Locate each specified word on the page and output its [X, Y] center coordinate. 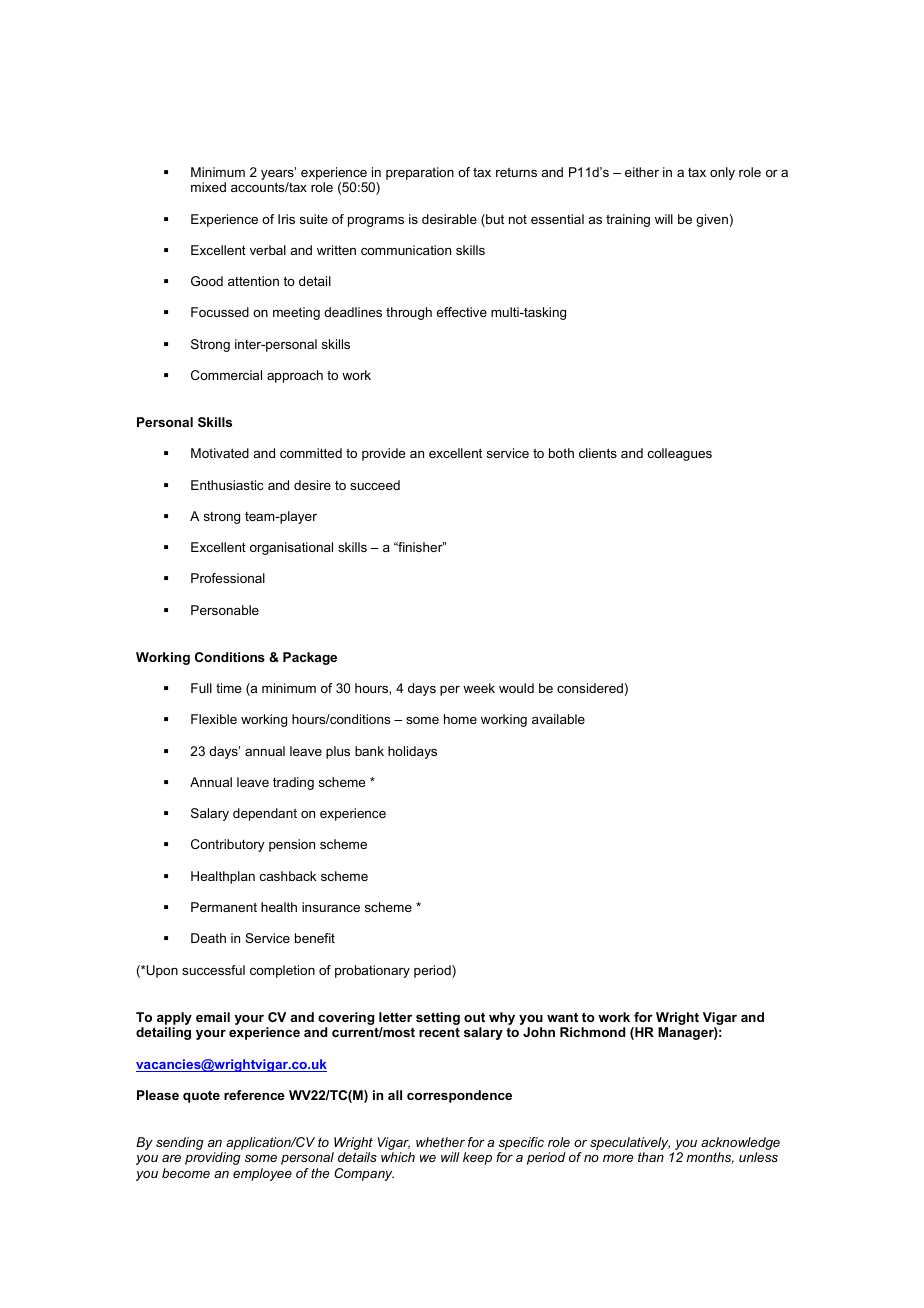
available [558, 719]
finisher [420, 547]
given [712, 220]
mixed [208, 187]
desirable [449, 219]
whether [440, 1142]
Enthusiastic [227, 485]
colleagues [680, 454]
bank [369, 751]
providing [213, 1158]
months [710, 1158]
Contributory [228, 845]
